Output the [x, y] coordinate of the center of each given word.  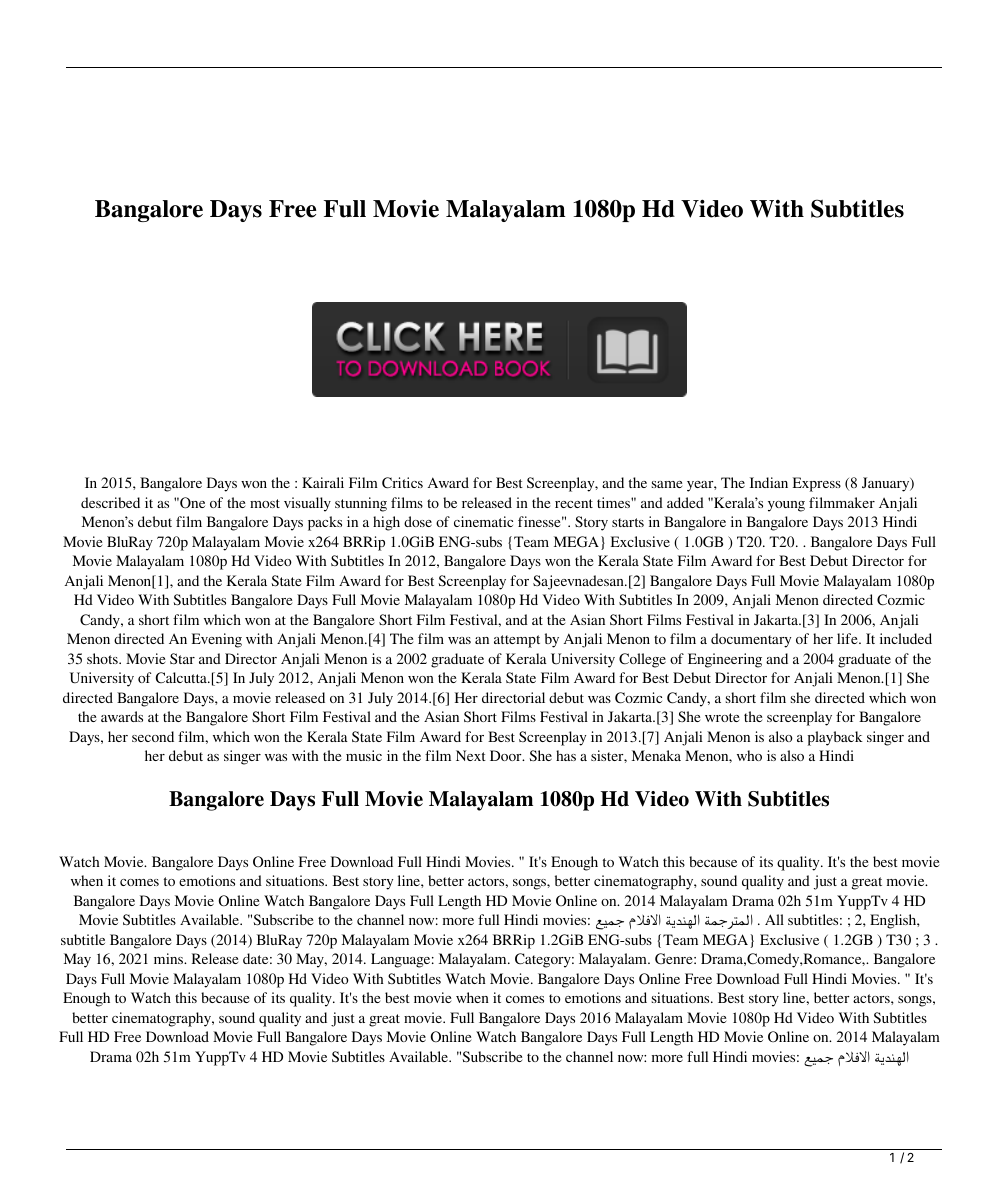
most [265, 503]
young [786, 506]
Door [507, 755]
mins [169, 958]
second [153, 736]
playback [835, 738]
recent [574, 503]
